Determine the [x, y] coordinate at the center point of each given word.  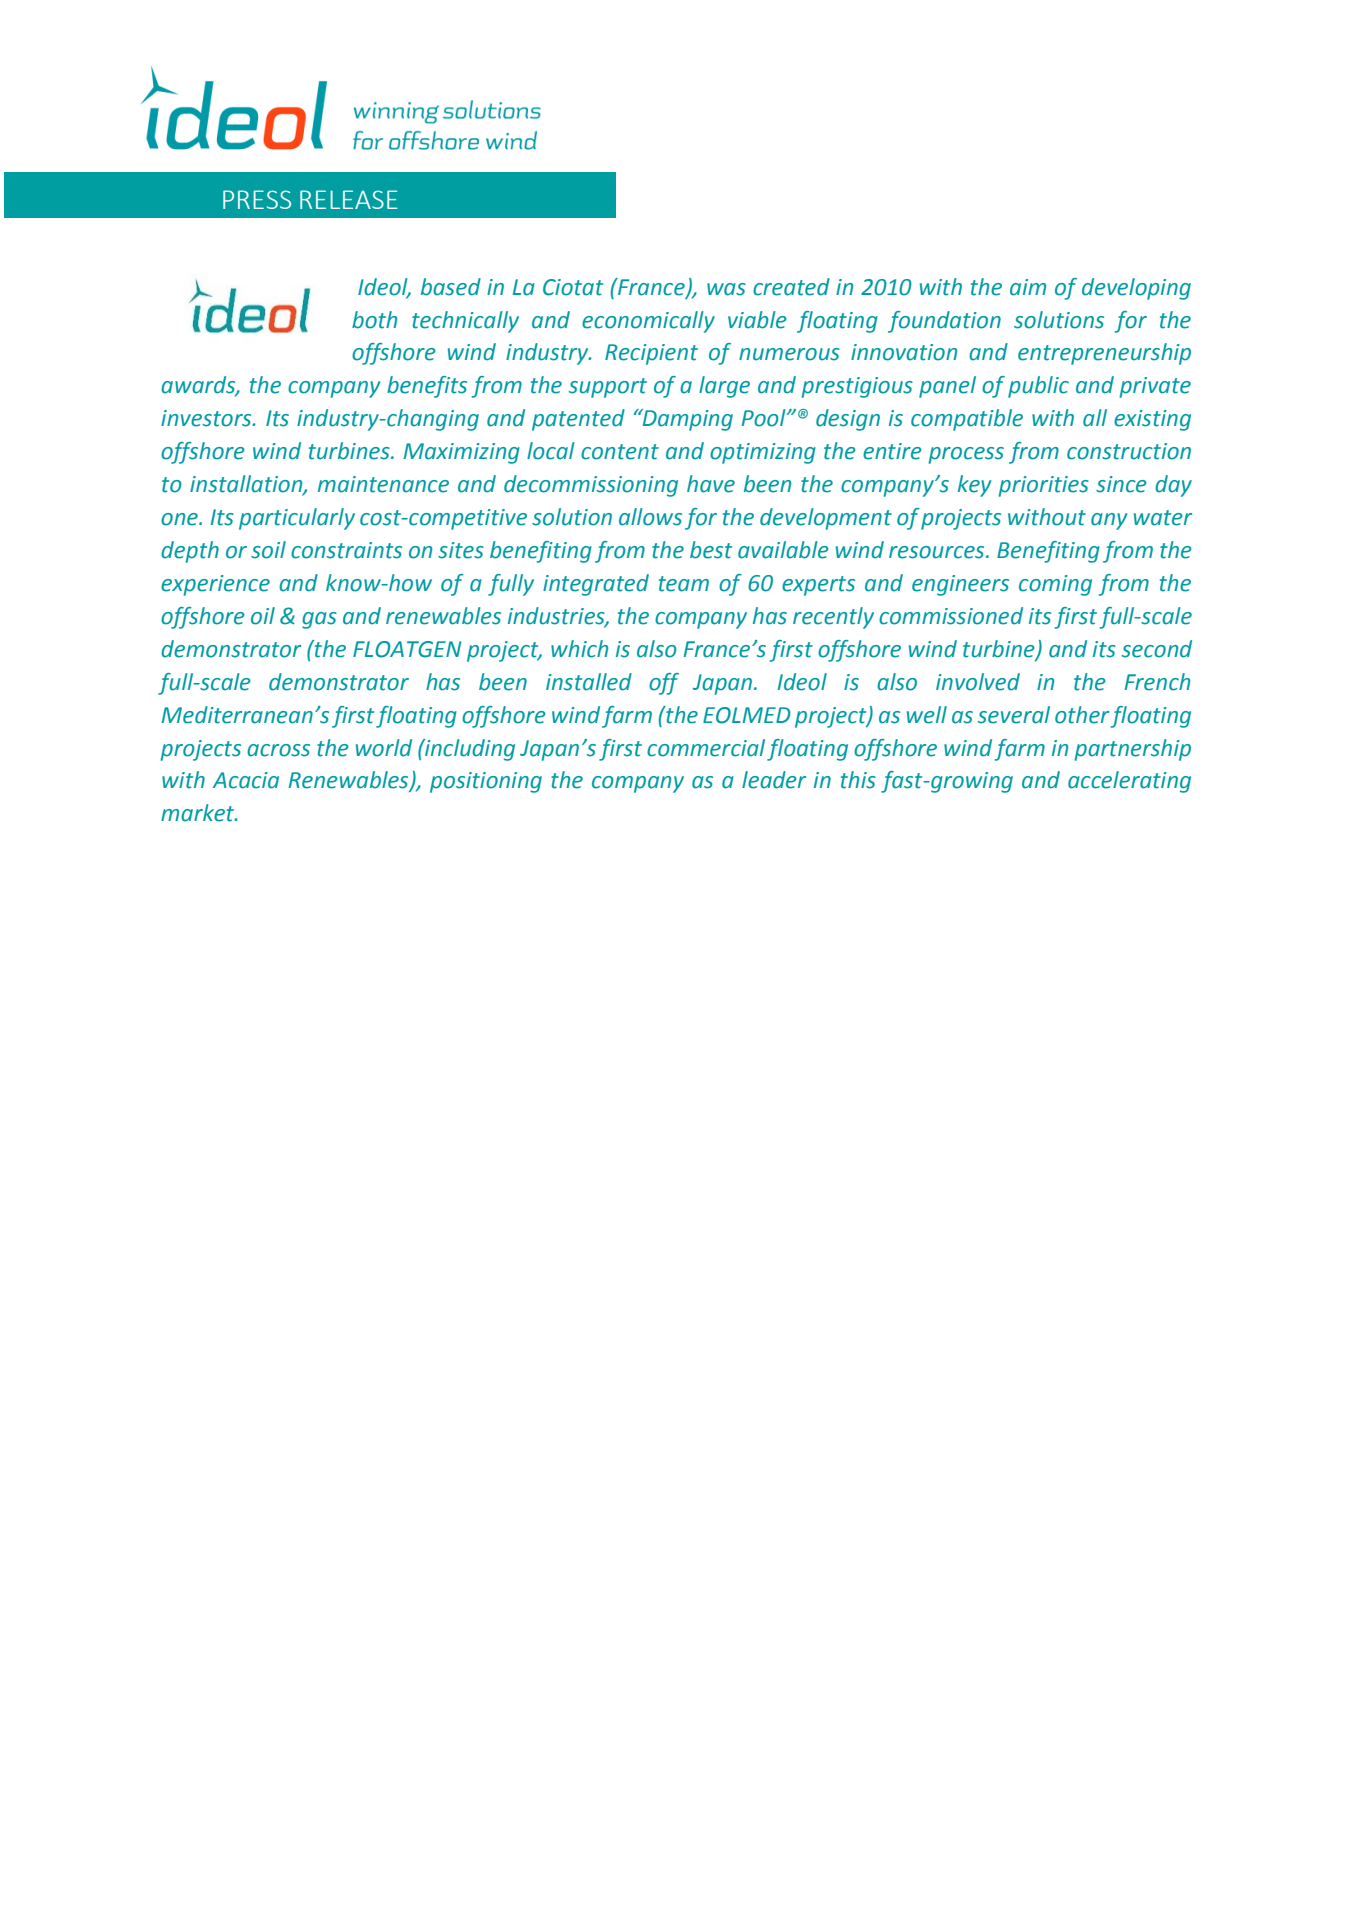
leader [774, 780]
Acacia [246, 780]
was [726, 289]
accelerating [1129, 782]
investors [207, 418]
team [684, 584]
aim [1028, 287]
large [724, 387]
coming [1055, 585]
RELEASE [349, 199]
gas [319, 620]
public [1038, 387]
